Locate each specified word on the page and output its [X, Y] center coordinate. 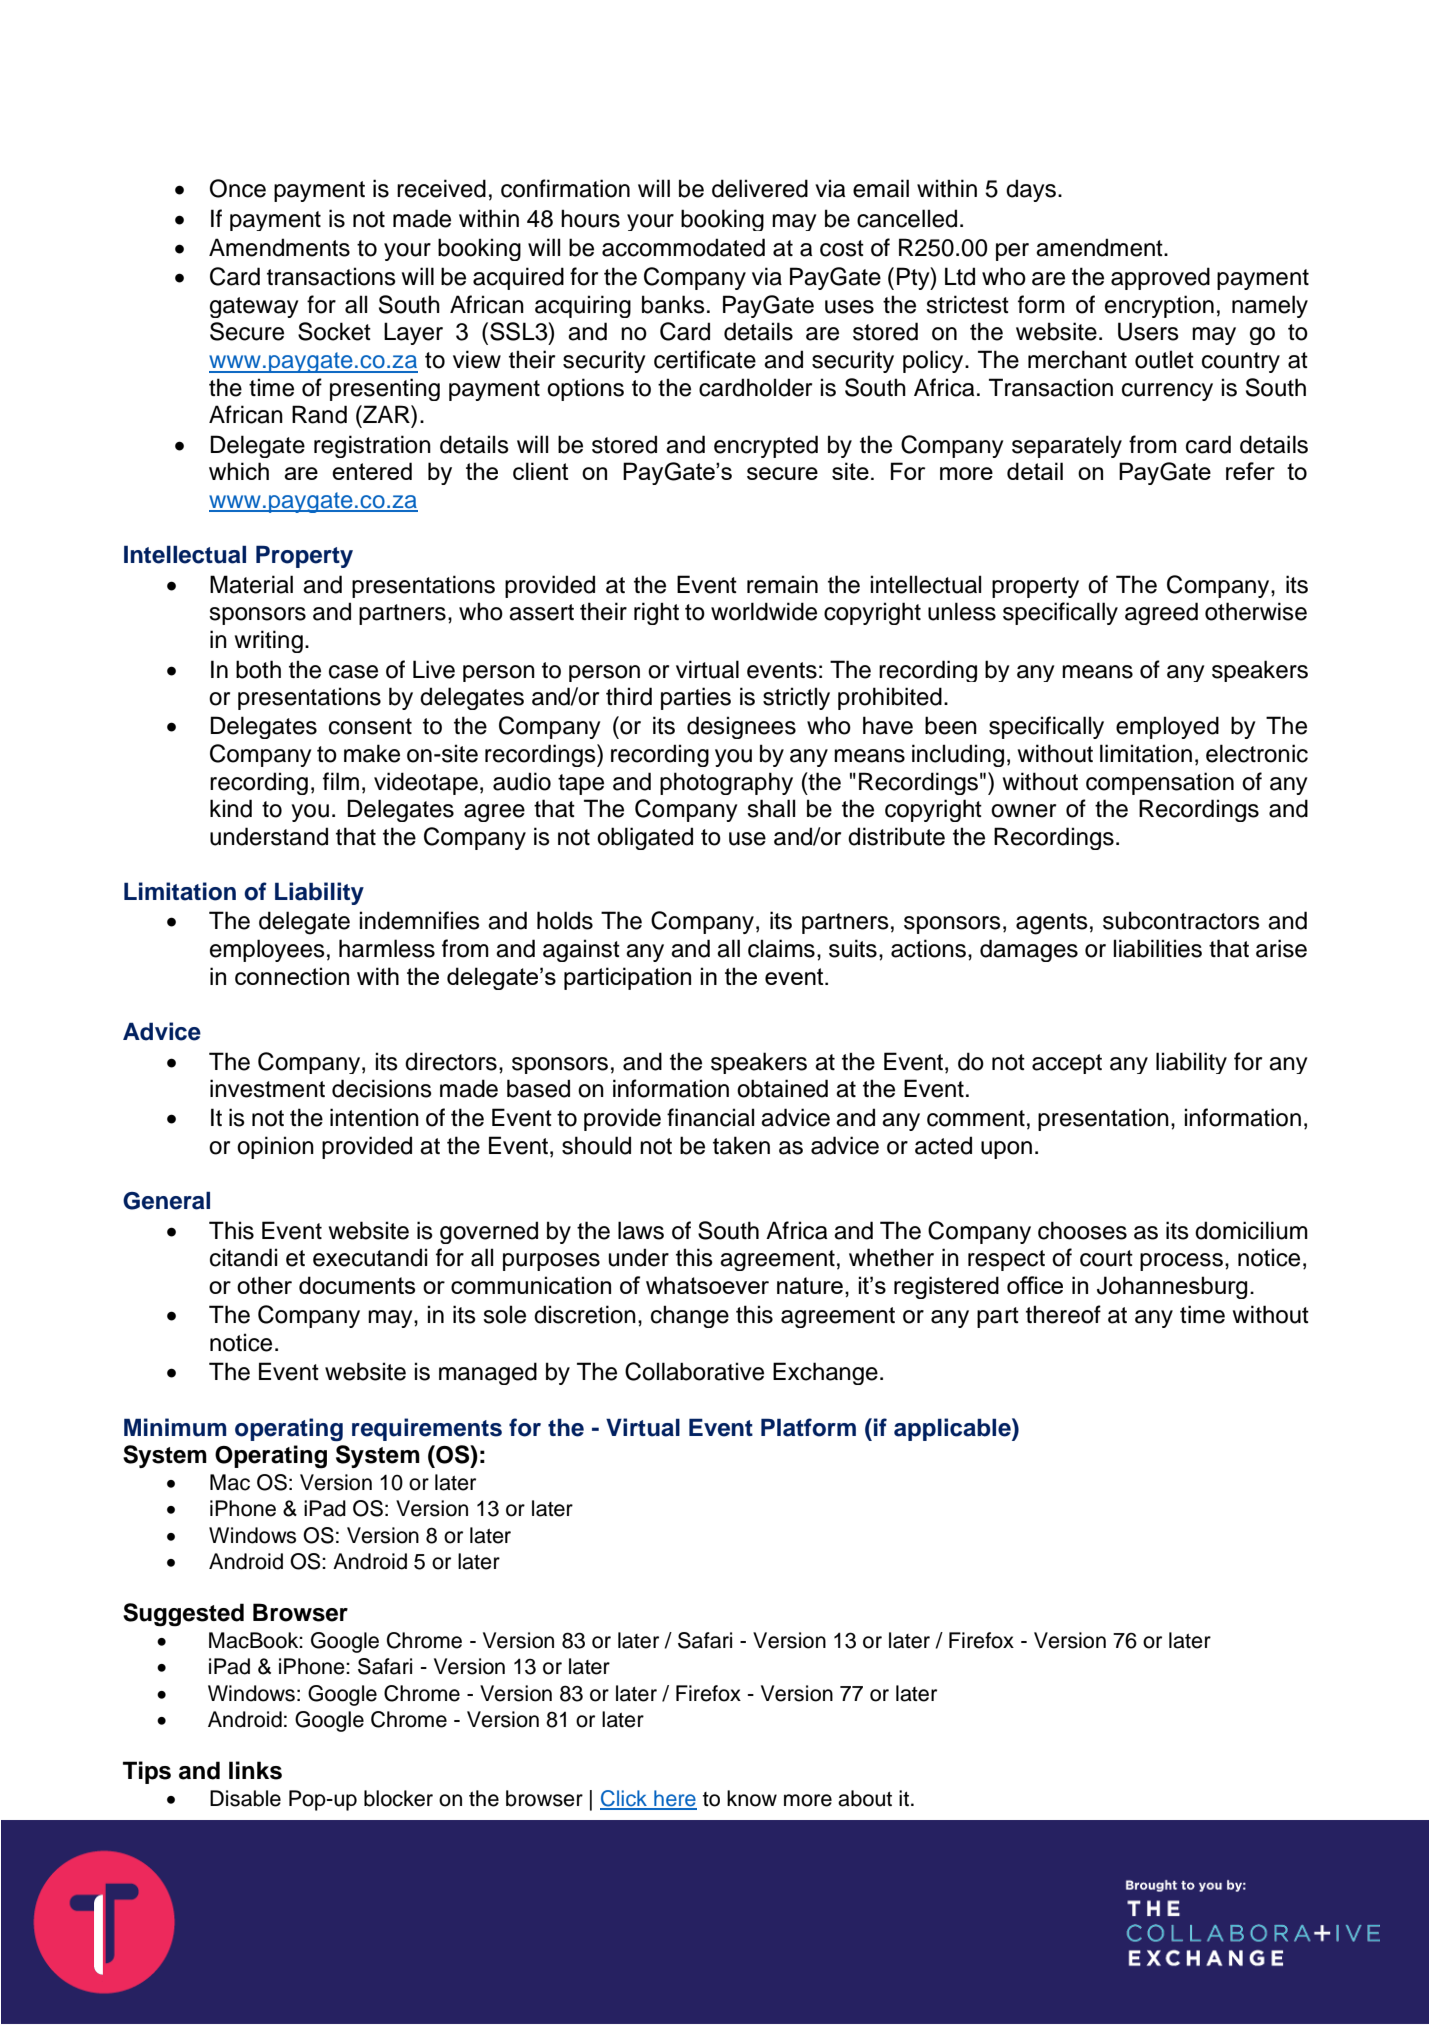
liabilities [1158, 948]
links [255, 1770]
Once [238, 188]
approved [1160, 278]
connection [292, 976]
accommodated [683, 247]
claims [781, 948]
